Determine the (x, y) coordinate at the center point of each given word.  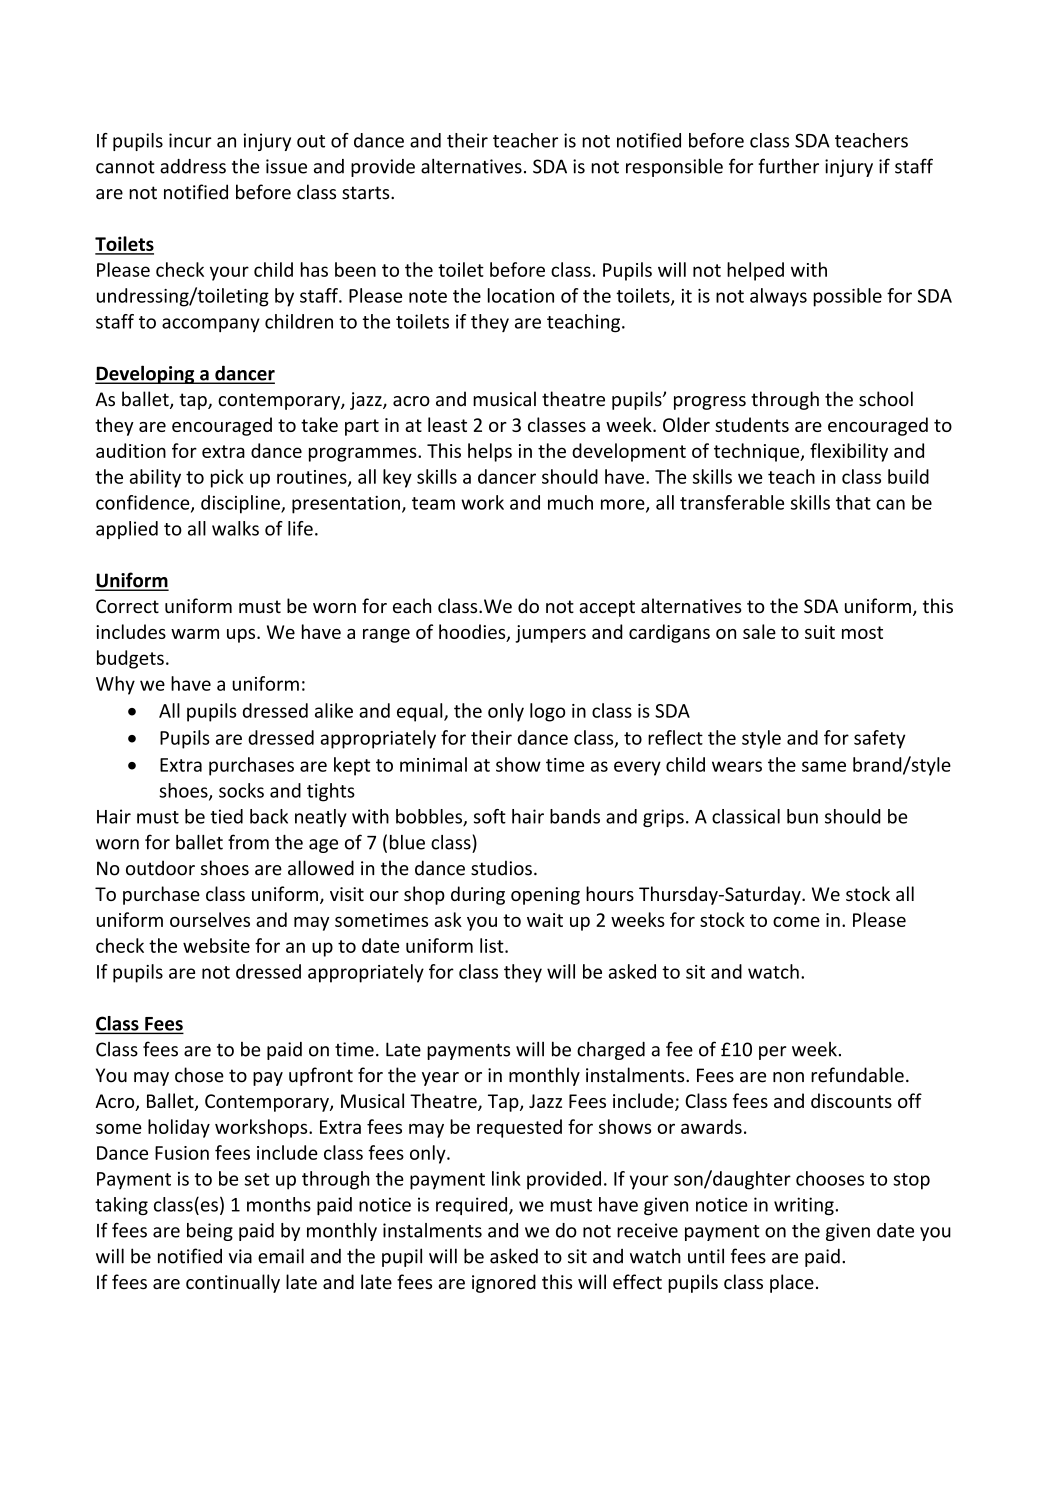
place (792, 1283)
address (193, 166)
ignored (504, 1283)
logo (547, 712)
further (788, 166)
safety (879, 739)
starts (367, 193)
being (210, 1232)
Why (115, 685)
